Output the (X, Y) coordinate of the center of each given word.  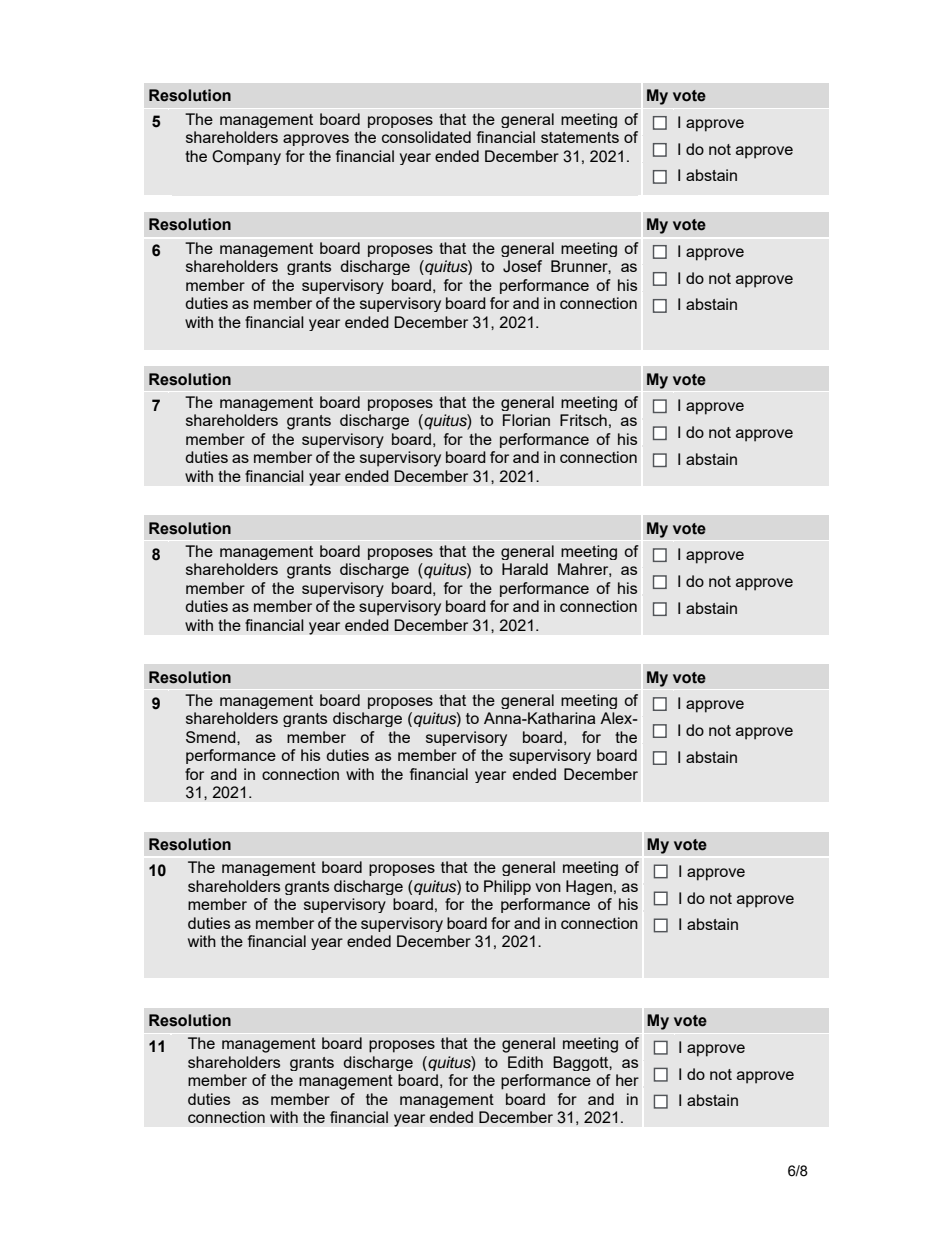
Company (246, 157)
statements (580, 137)
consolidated (426, 137)
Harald (525, 569)
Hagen (589, 887)
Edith (525, 1062)
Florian (526, 420)
